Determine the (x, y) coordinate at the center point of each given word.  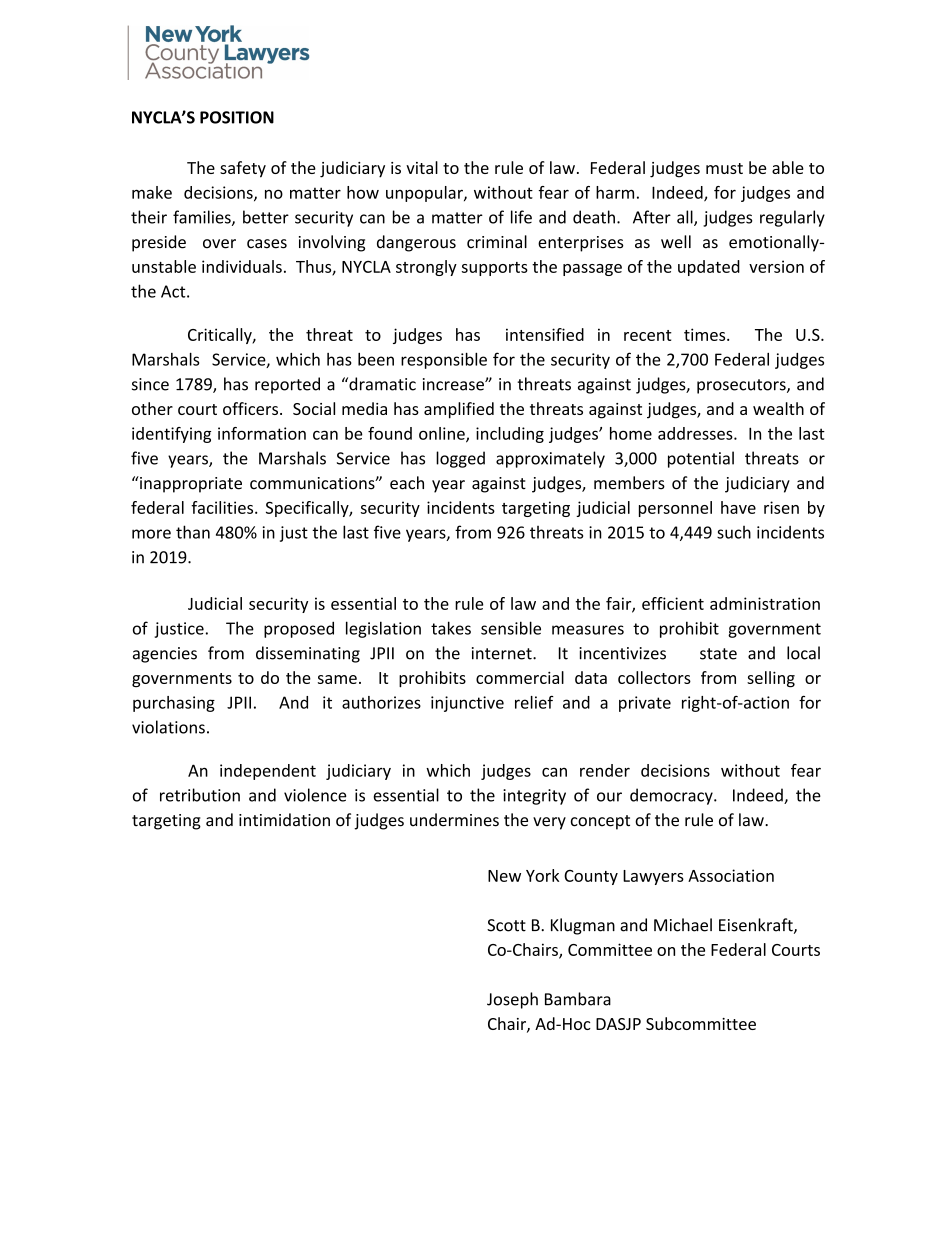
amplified (459, 410)
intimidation (284, 820)
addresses (696, 433)
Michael (683, 925)
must (724, 168)
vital (422, 167)
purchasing (174, 704)
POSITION (237, 117)
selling (771, 679)
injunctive (467, 704)
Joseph (512, 1000)
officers (250, 408)
